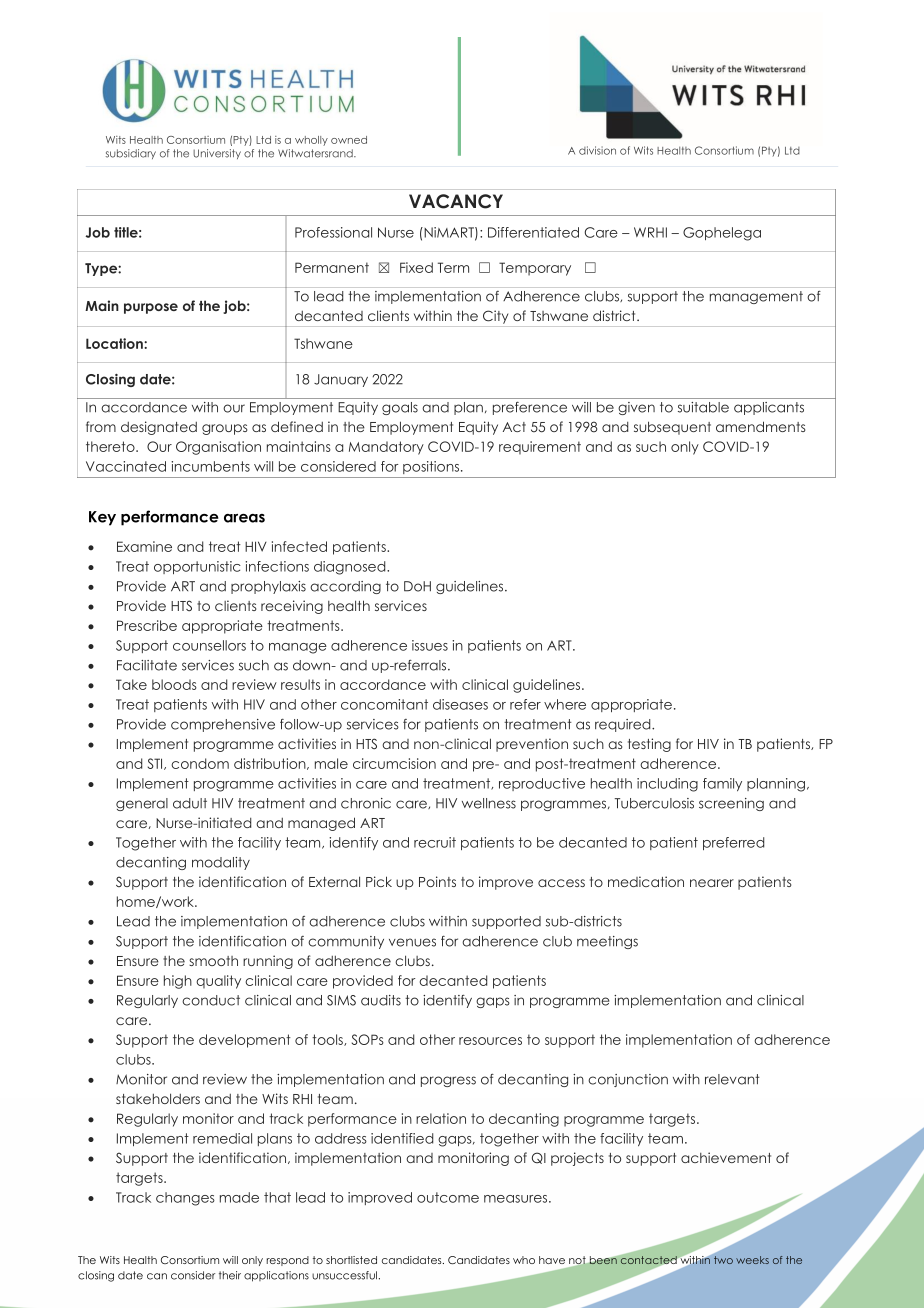 The height and width of the image is (1308, 924). Describe the element at coordinates (448, 1197) in the image. I see `outcome` at that location.
